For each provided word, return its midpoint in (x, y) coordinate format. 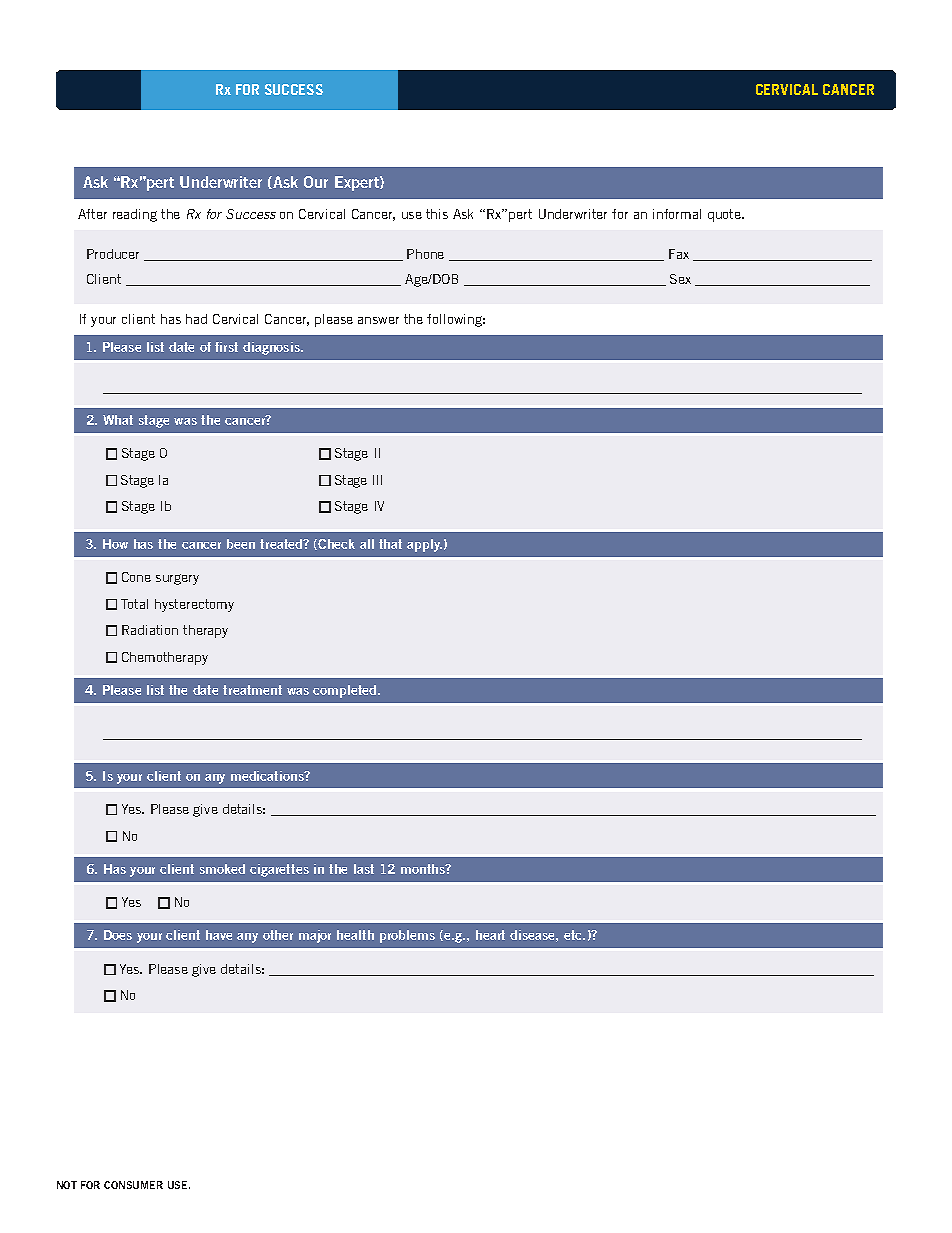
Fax (679, 254)
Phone (425, 254)
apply (424, 545)
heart (490, 935)
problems (407, 936)
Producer (113, 254)
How (115, 544)
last (364, 869)
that (390, 544)
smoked (222, 869)
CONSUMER (133, 1185)
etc (574, 935)
